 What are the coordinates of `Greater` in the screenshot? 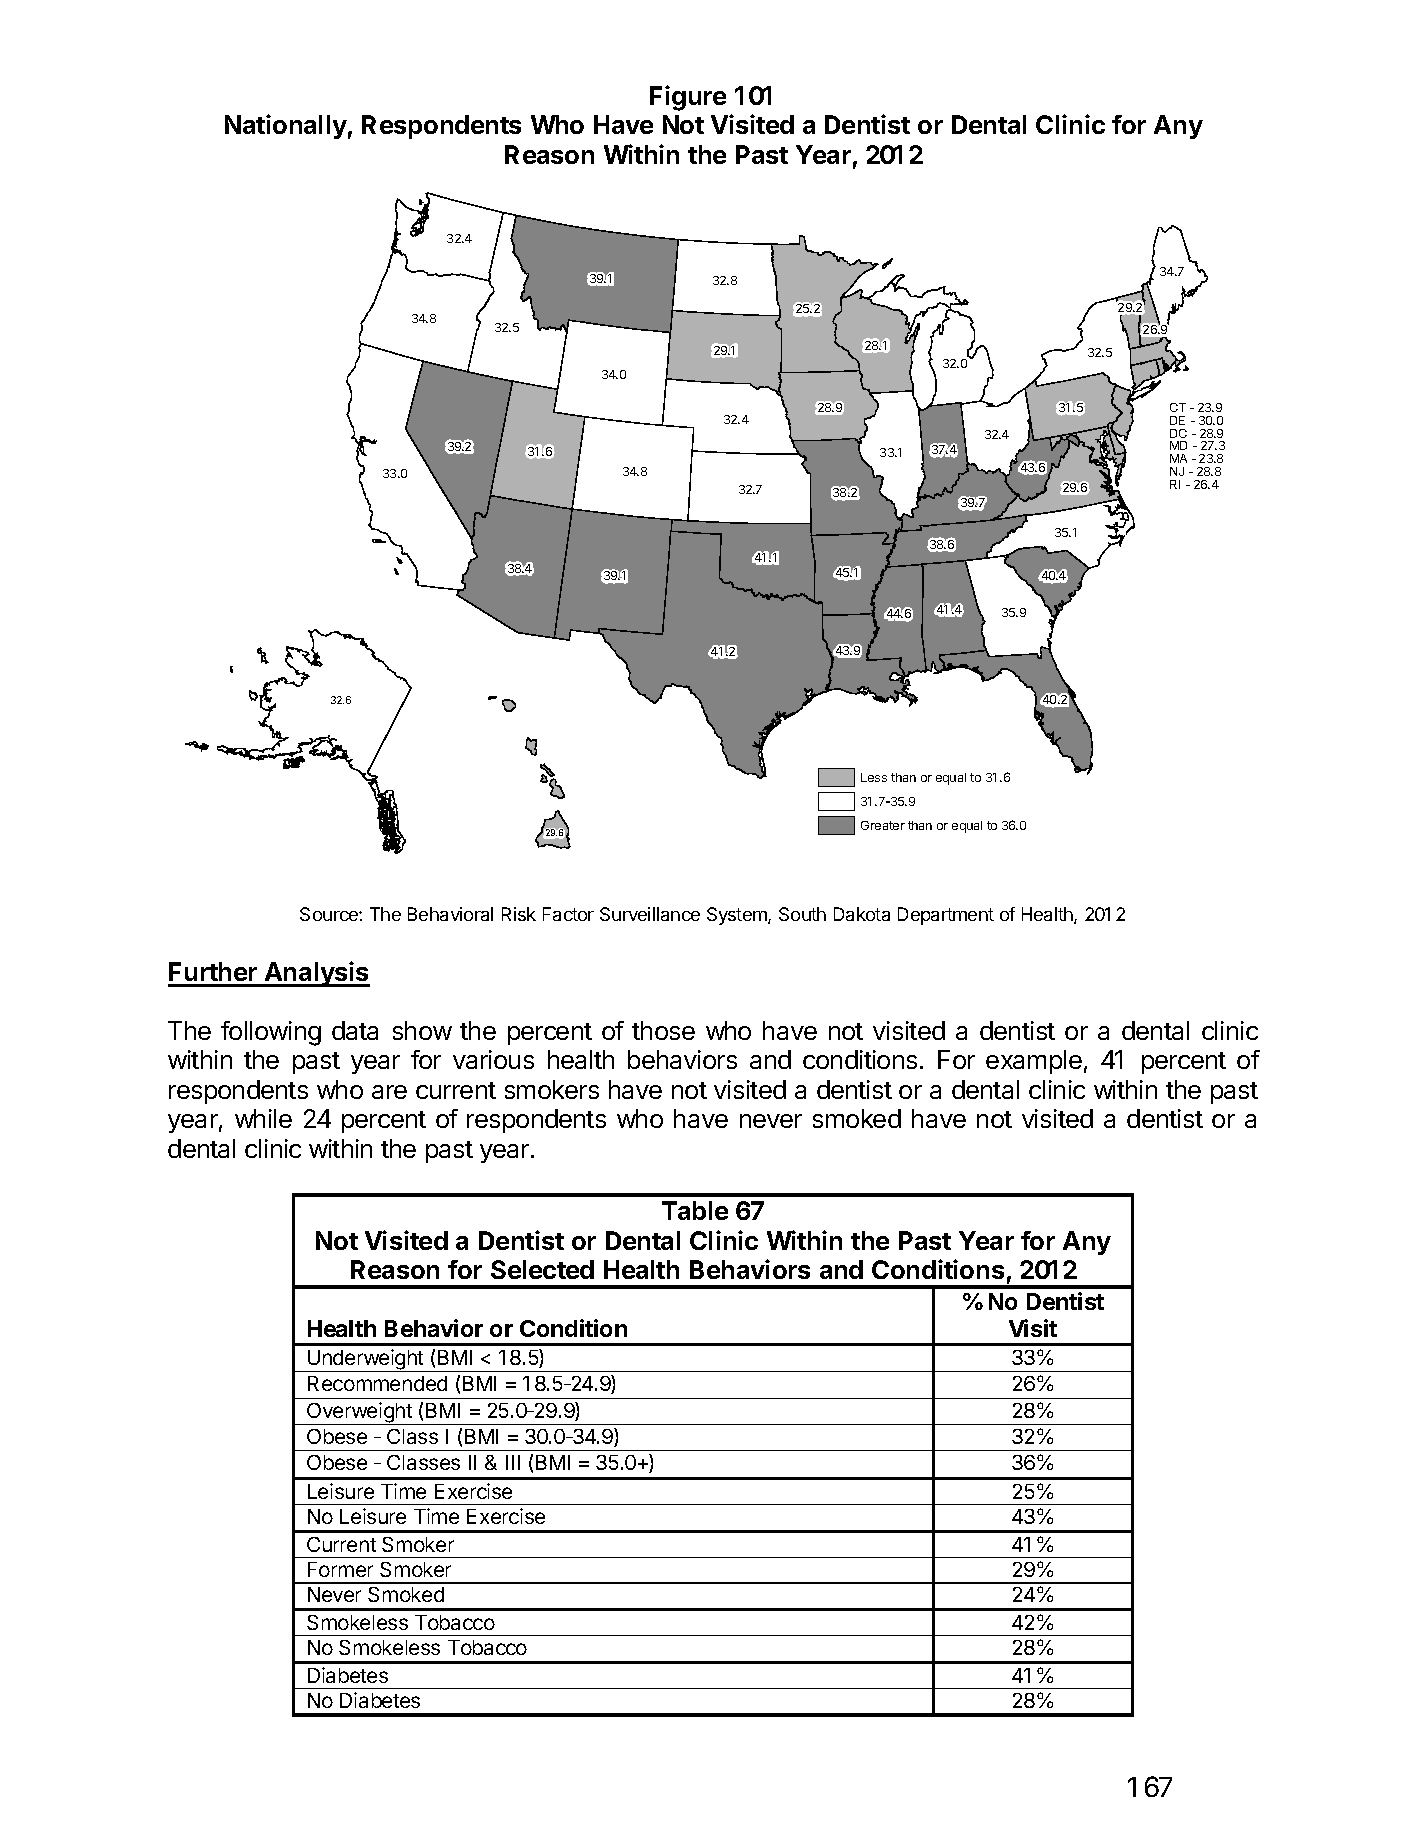 It's located at (883, 825).
